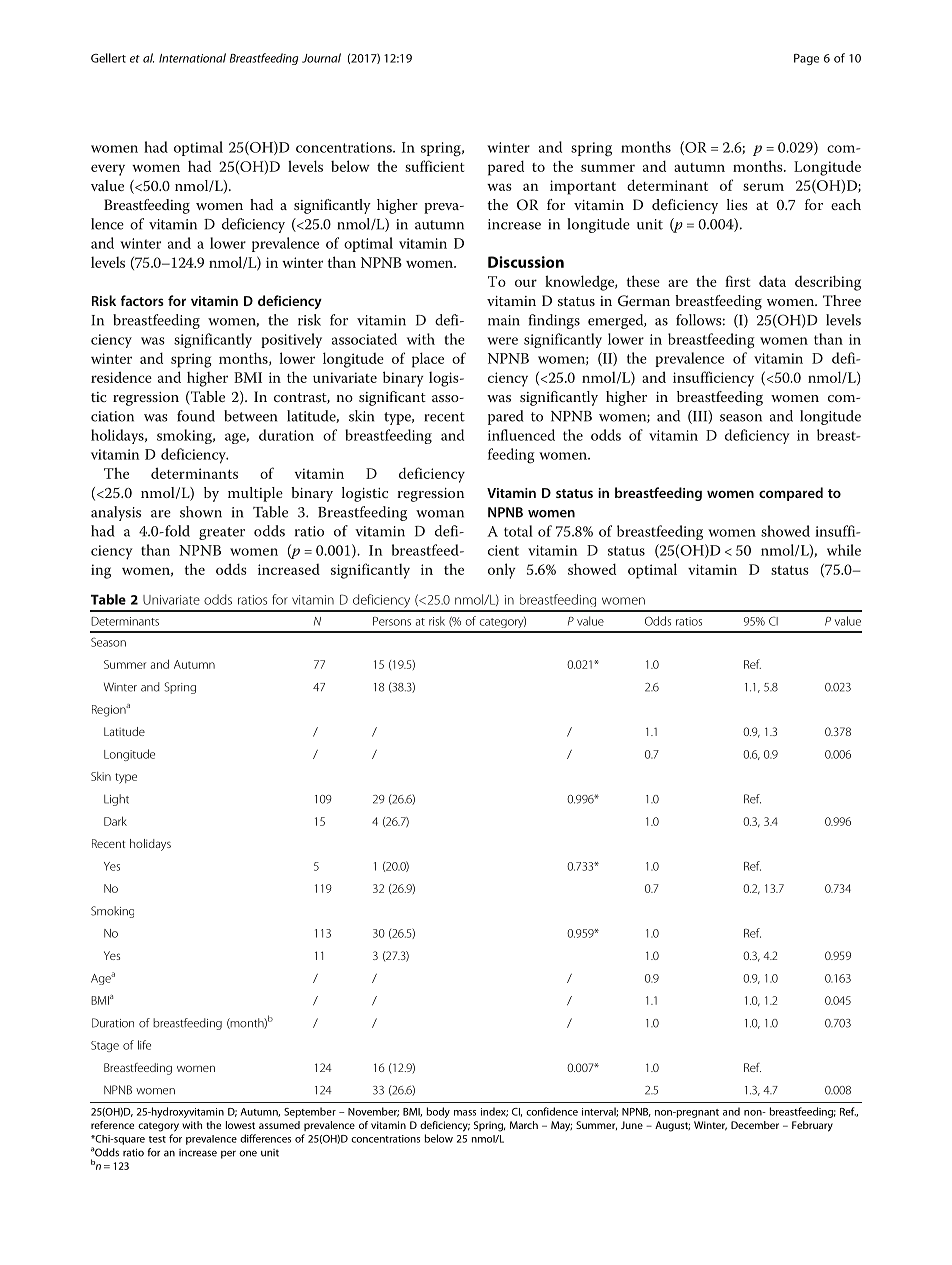 Image resolution: width=952 pixels, height=1265 pixels. Describe the element at coordinates (321, 58) in the image. I see `Journal` at that location.
